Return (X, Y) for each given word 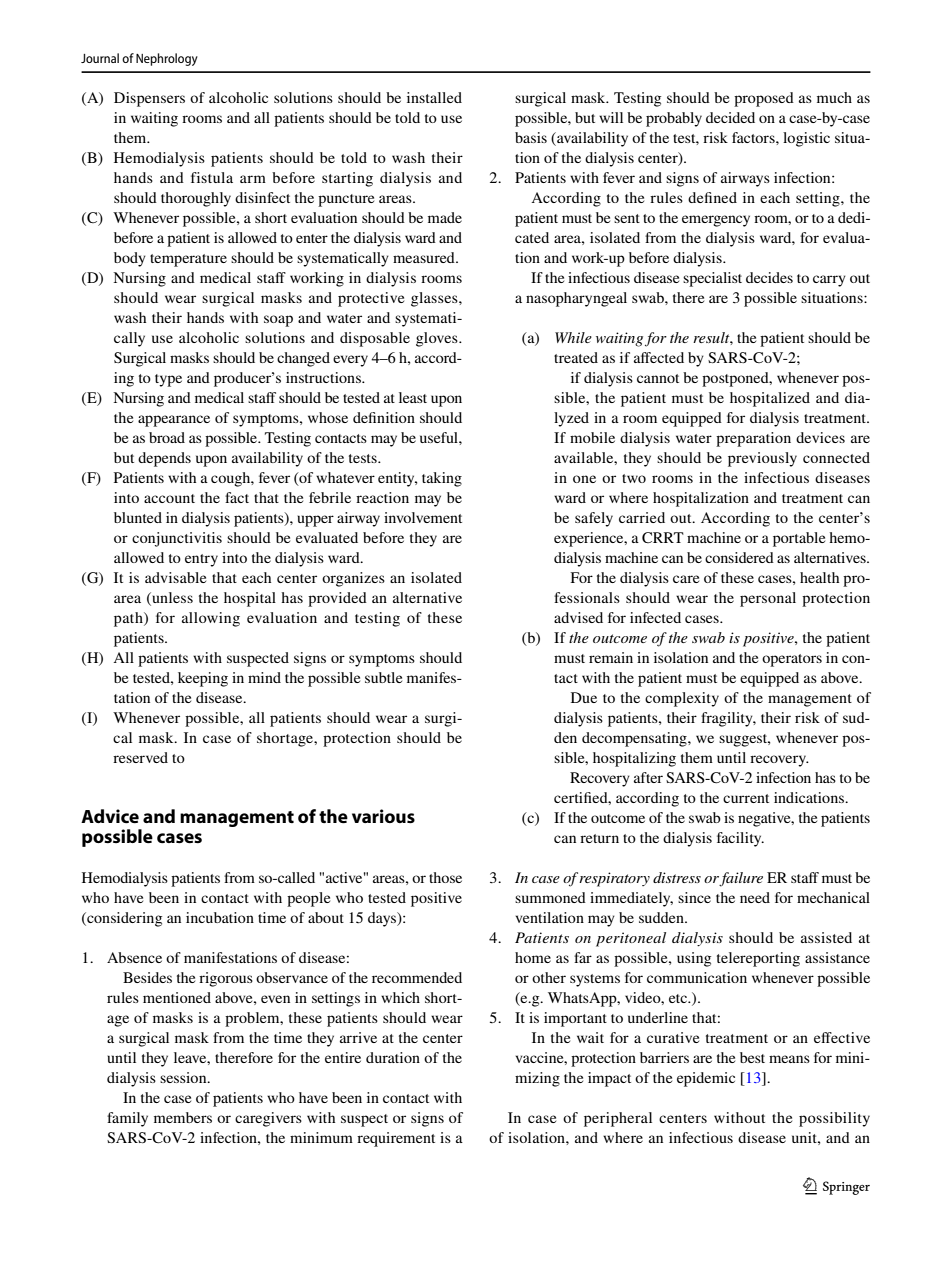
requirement (396, 1139)
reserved (140, 757)
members (183, 1117)
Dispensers (149, 99)
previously (762, 459)
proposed (764, 99)
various (383, 816)
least (413, 397)
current (746, 798)
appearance (174, 421)
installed (434, 97)
